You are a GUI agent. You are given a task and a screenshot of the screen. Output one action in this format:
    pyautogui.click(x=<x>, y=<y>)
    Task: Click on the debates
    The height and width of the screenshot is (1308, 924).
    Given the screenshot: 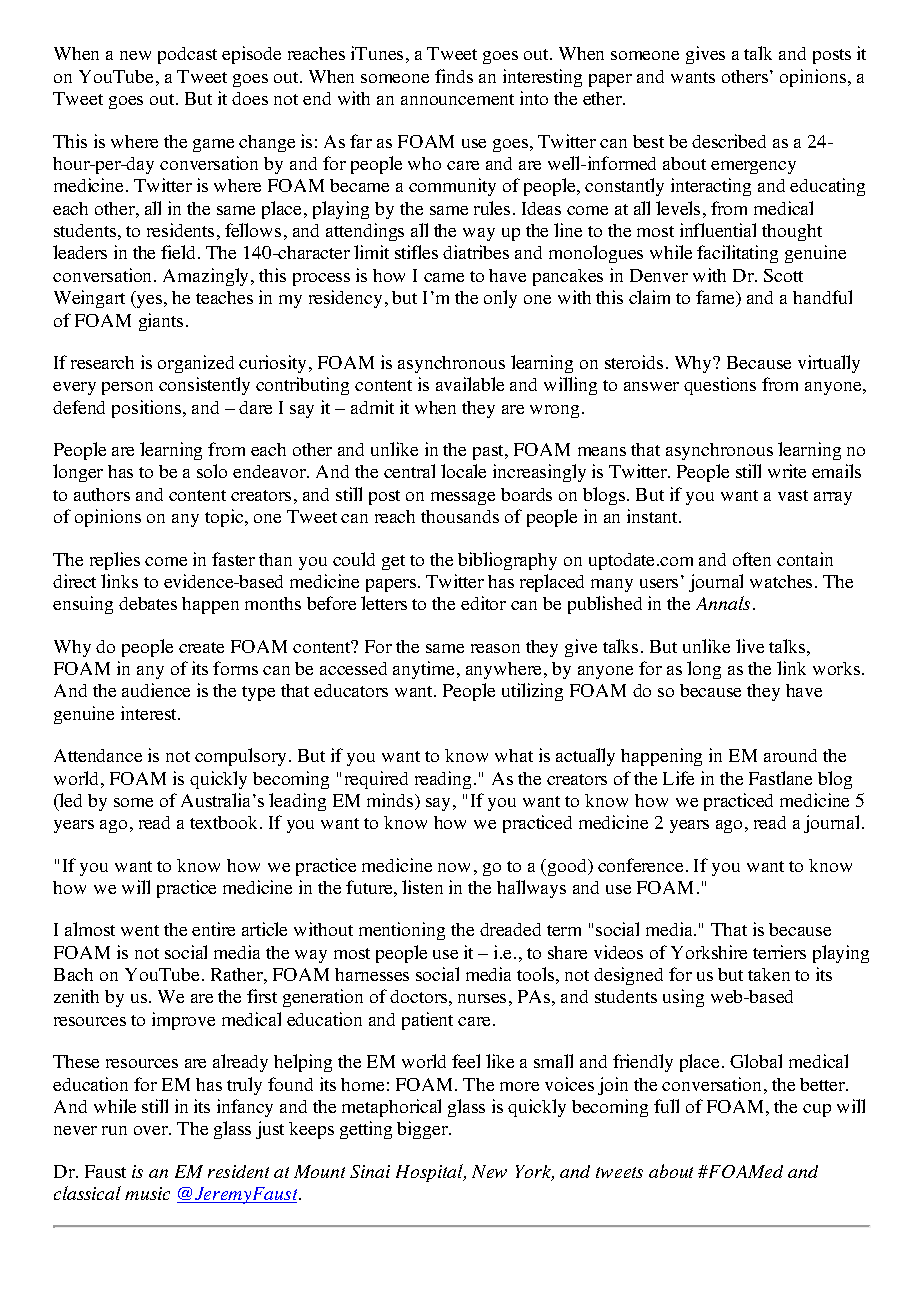 What is the action you would take?
    pyautogui.click(x=148, y=603)
